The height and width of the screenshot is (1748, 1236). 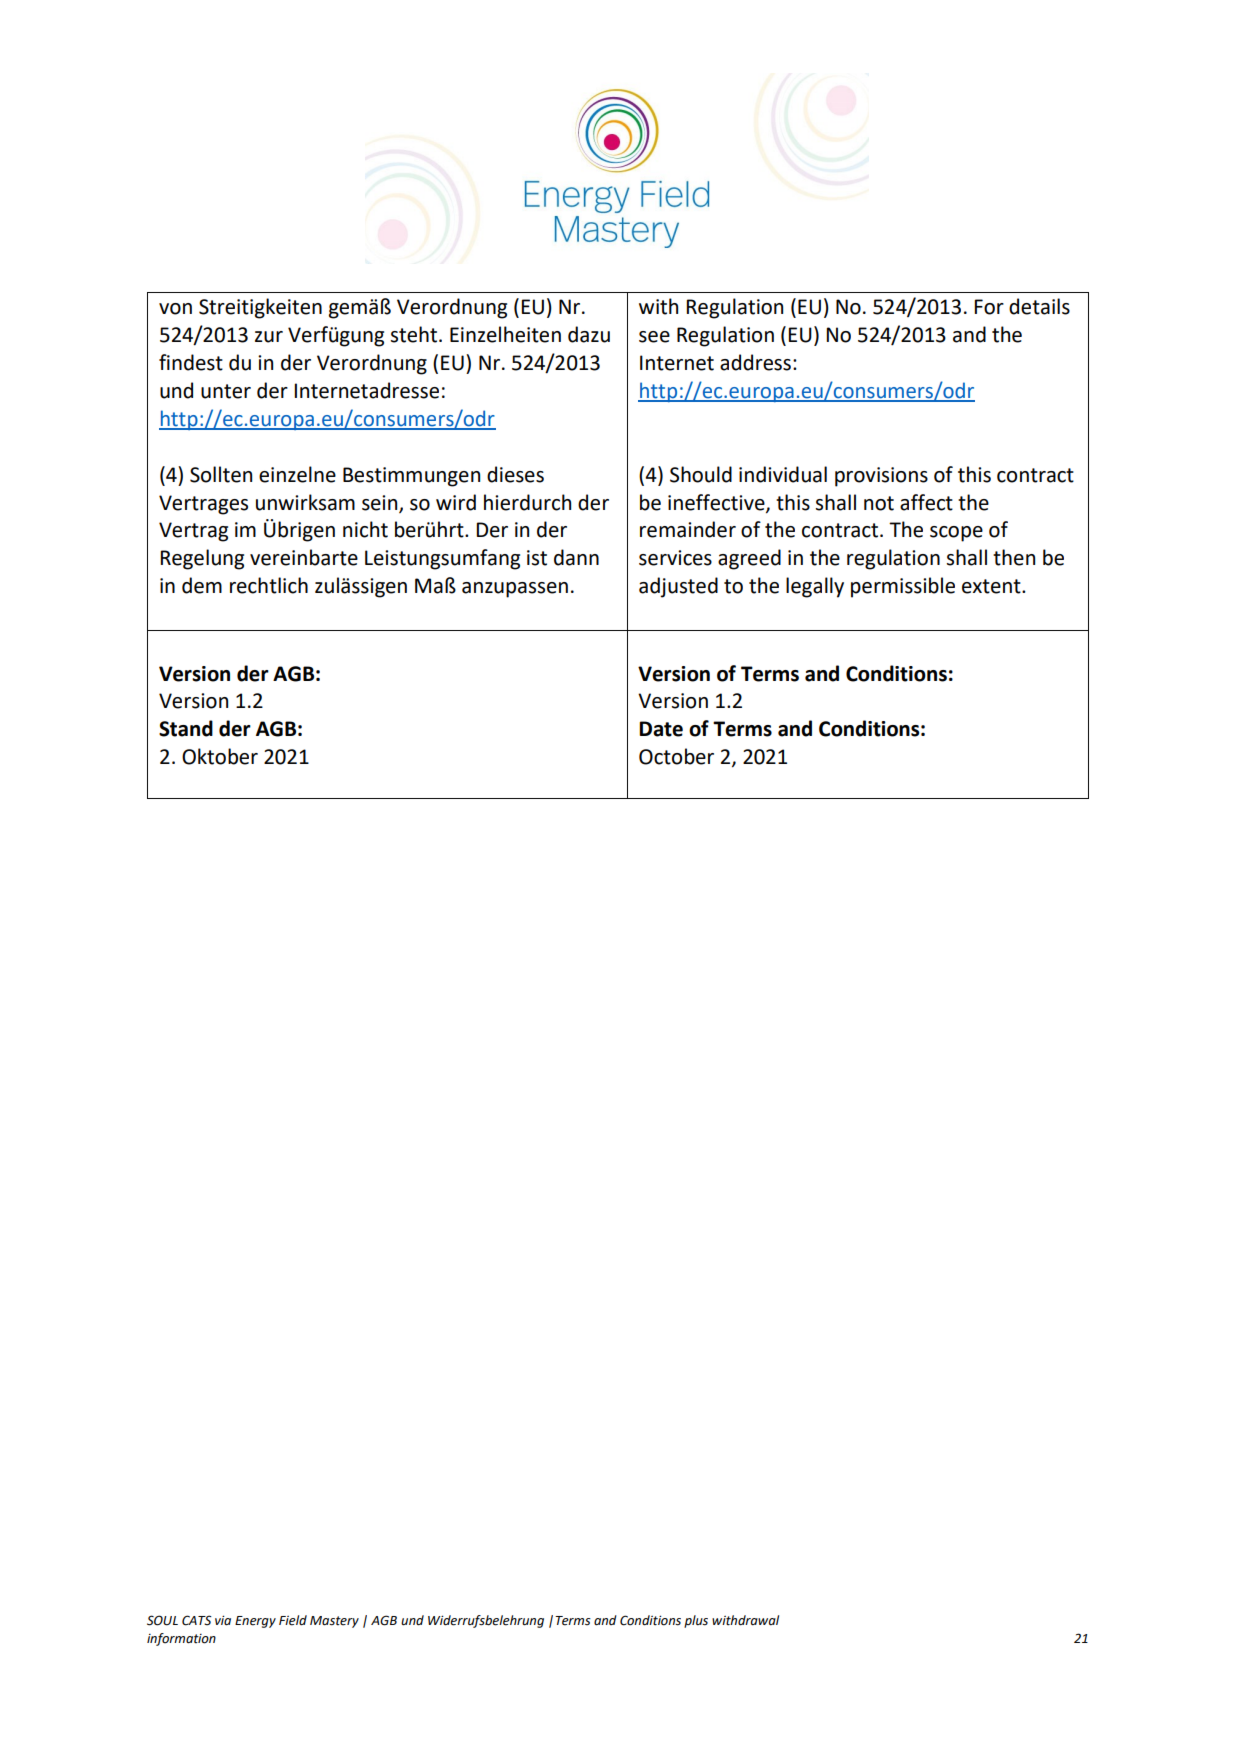 What do you see at coordinates (654, 337) in the screenshot?
I see `see` at bounding box center [654, 337].
